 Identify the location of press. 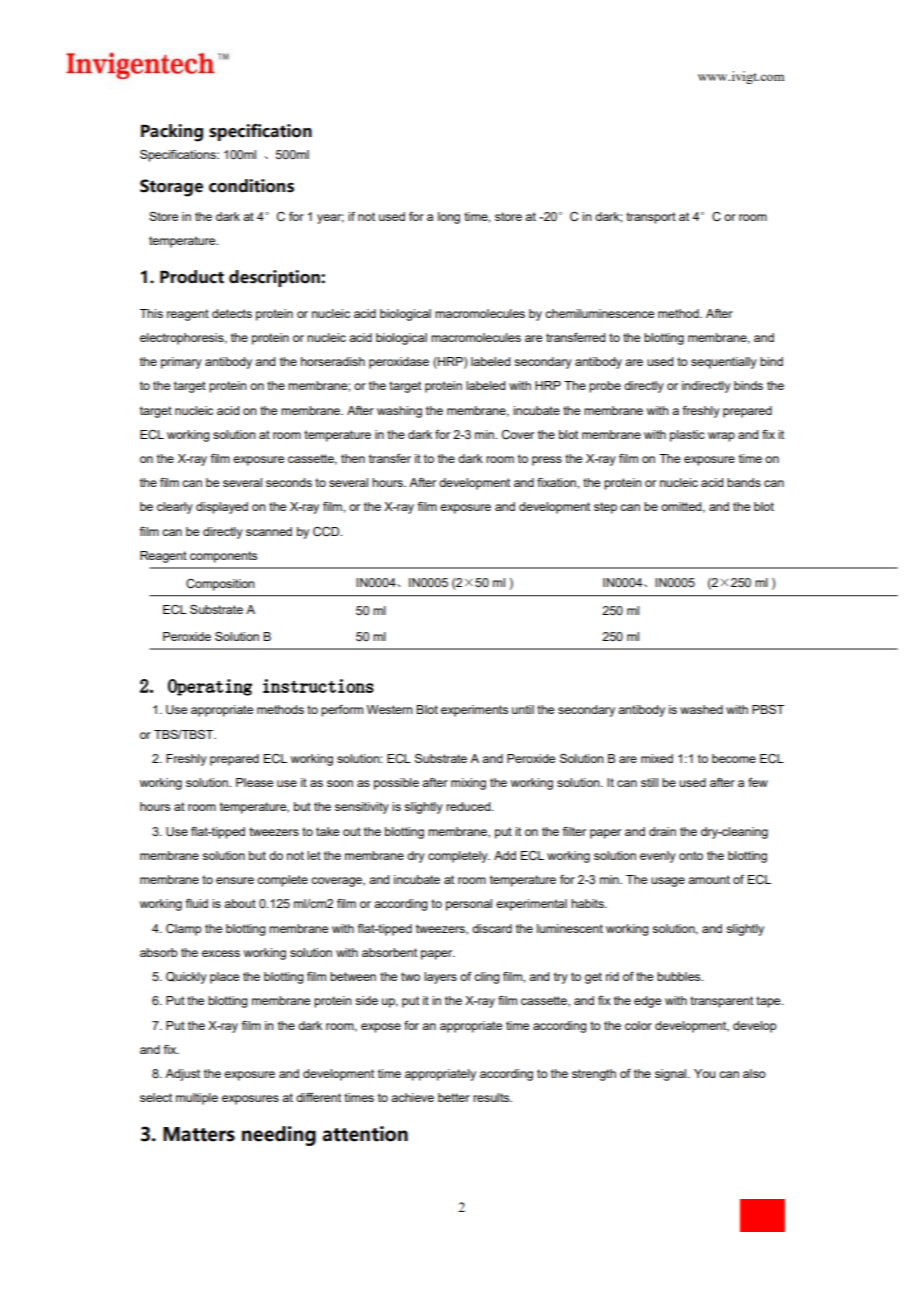
(547, 461).
